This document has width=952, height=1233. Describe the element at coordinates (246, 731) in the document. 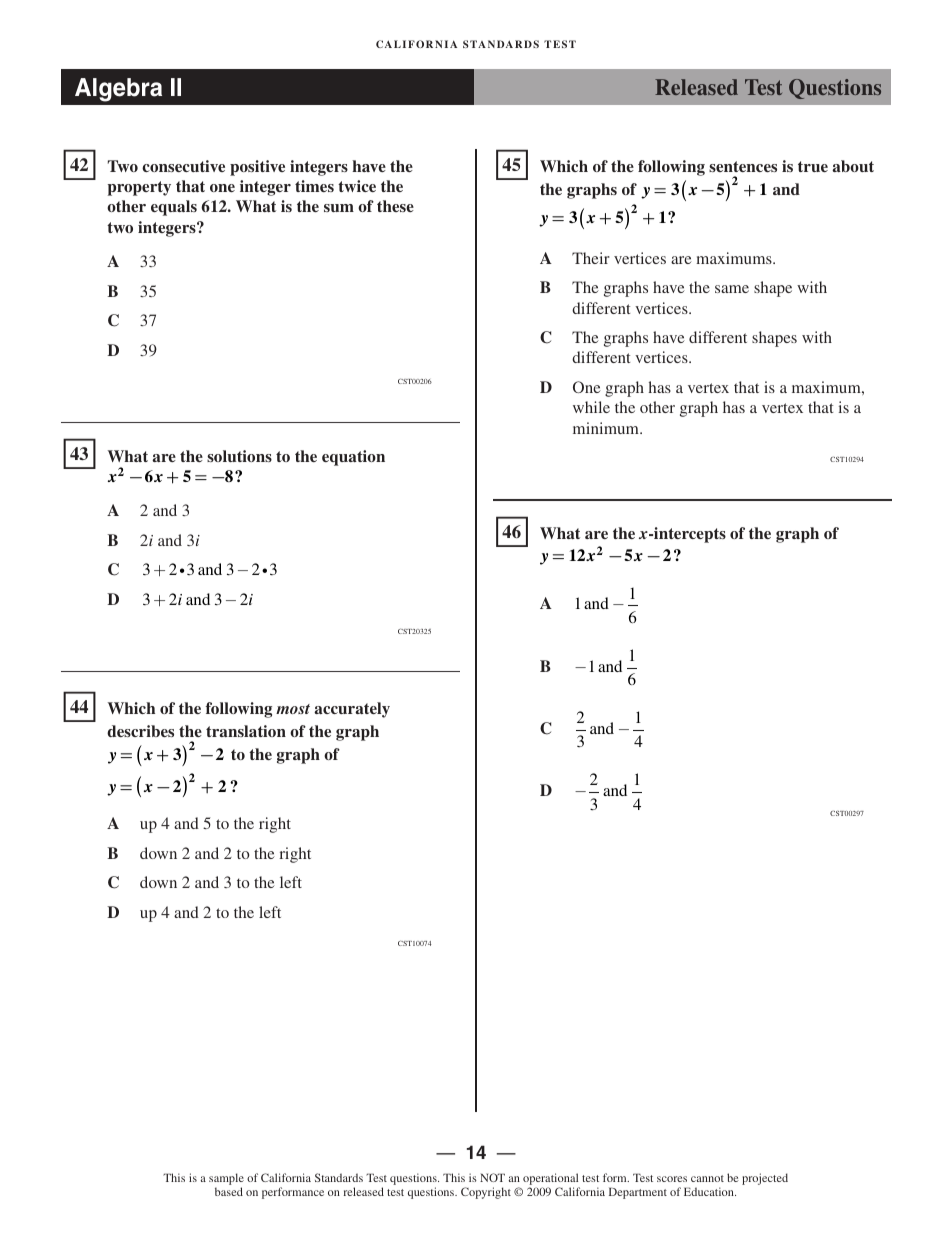

I see `translation` at that location.
